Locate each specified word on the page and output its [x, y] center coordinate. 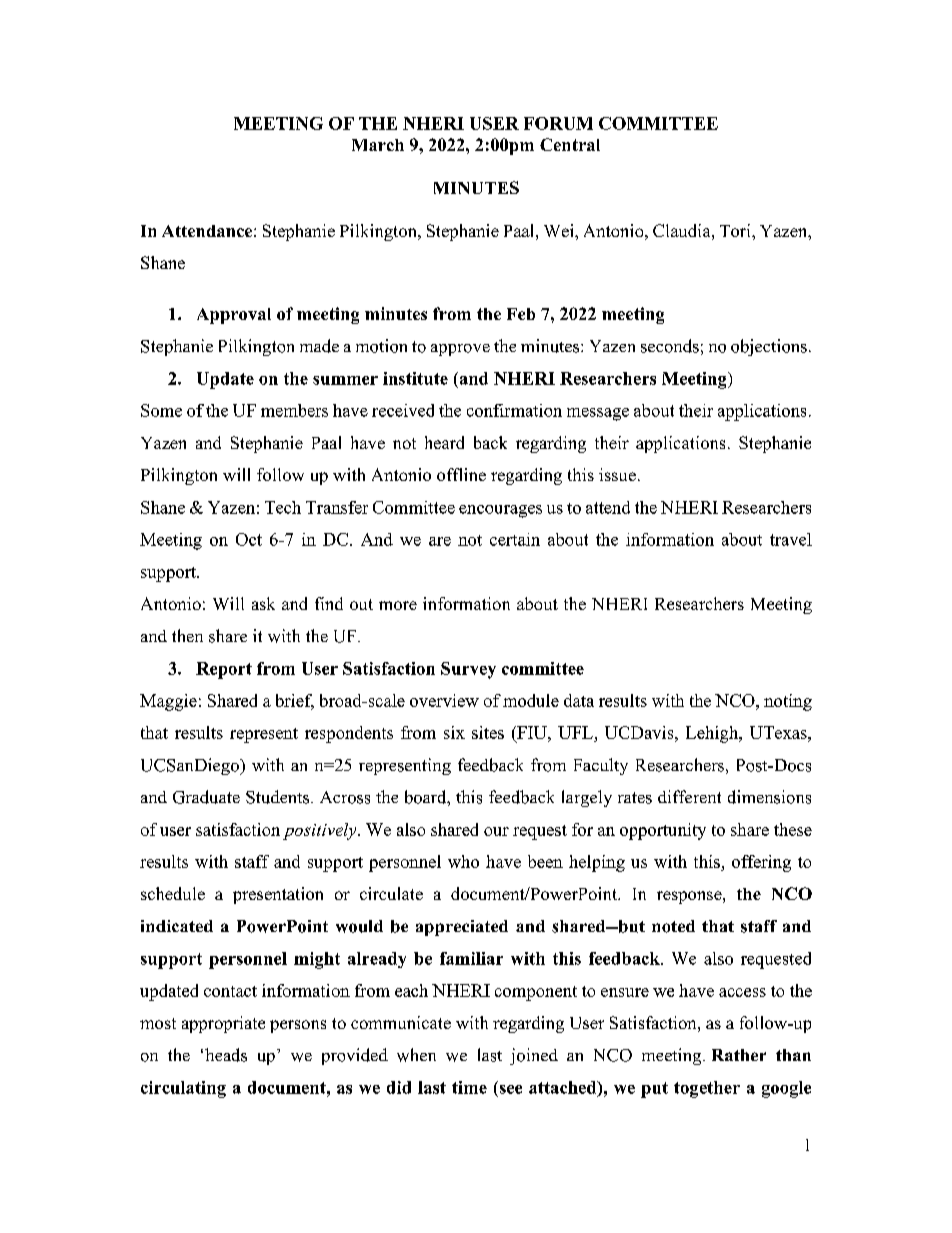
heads [226, 1055]
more [398, 605]
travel [791, 539]
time [469, 1087]
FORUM [558, 123]
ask [263, 603]
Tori [736, 230]
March [378, 145]
